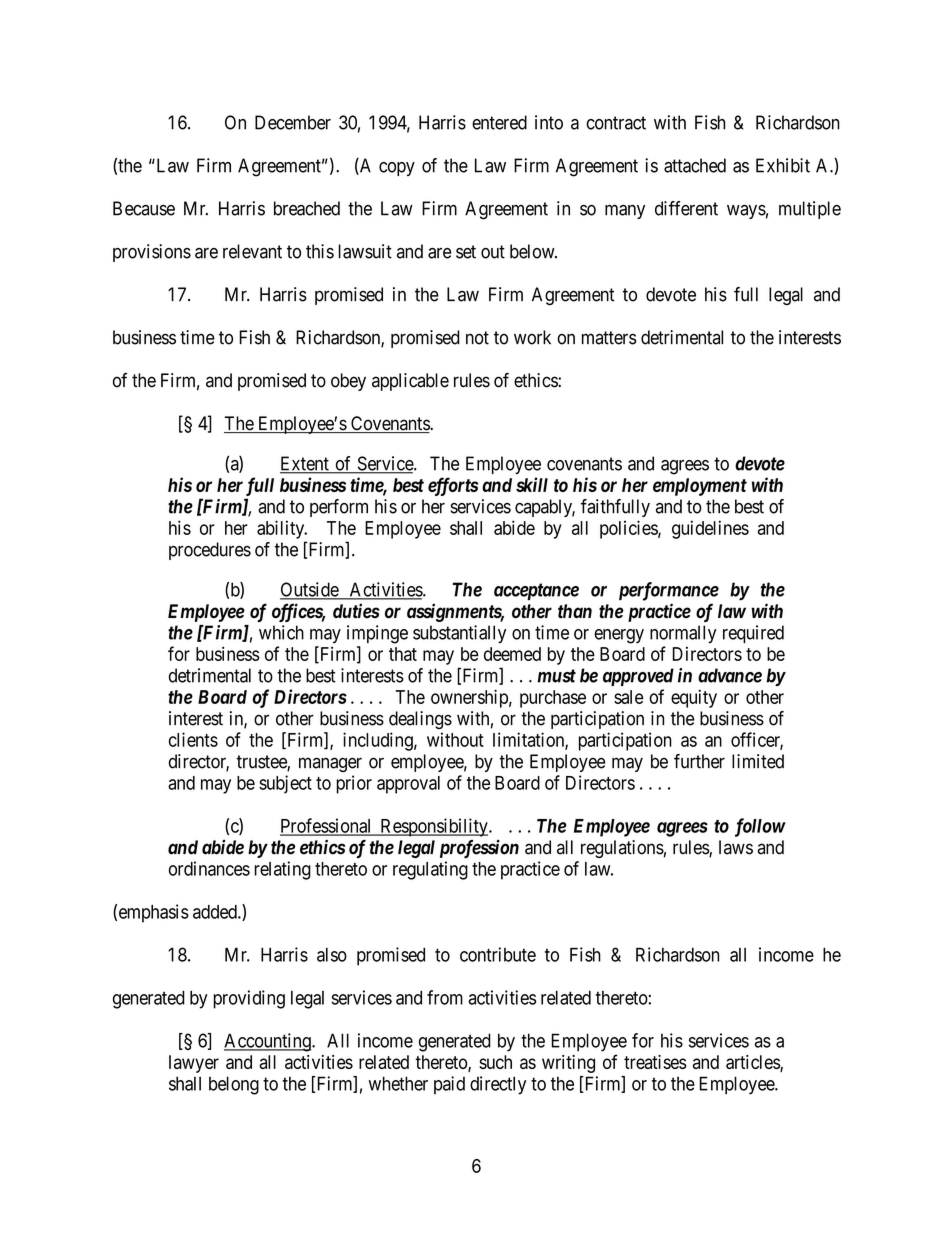 The image size is (952, 1233). I want to click on such, so click(495, 1062).
